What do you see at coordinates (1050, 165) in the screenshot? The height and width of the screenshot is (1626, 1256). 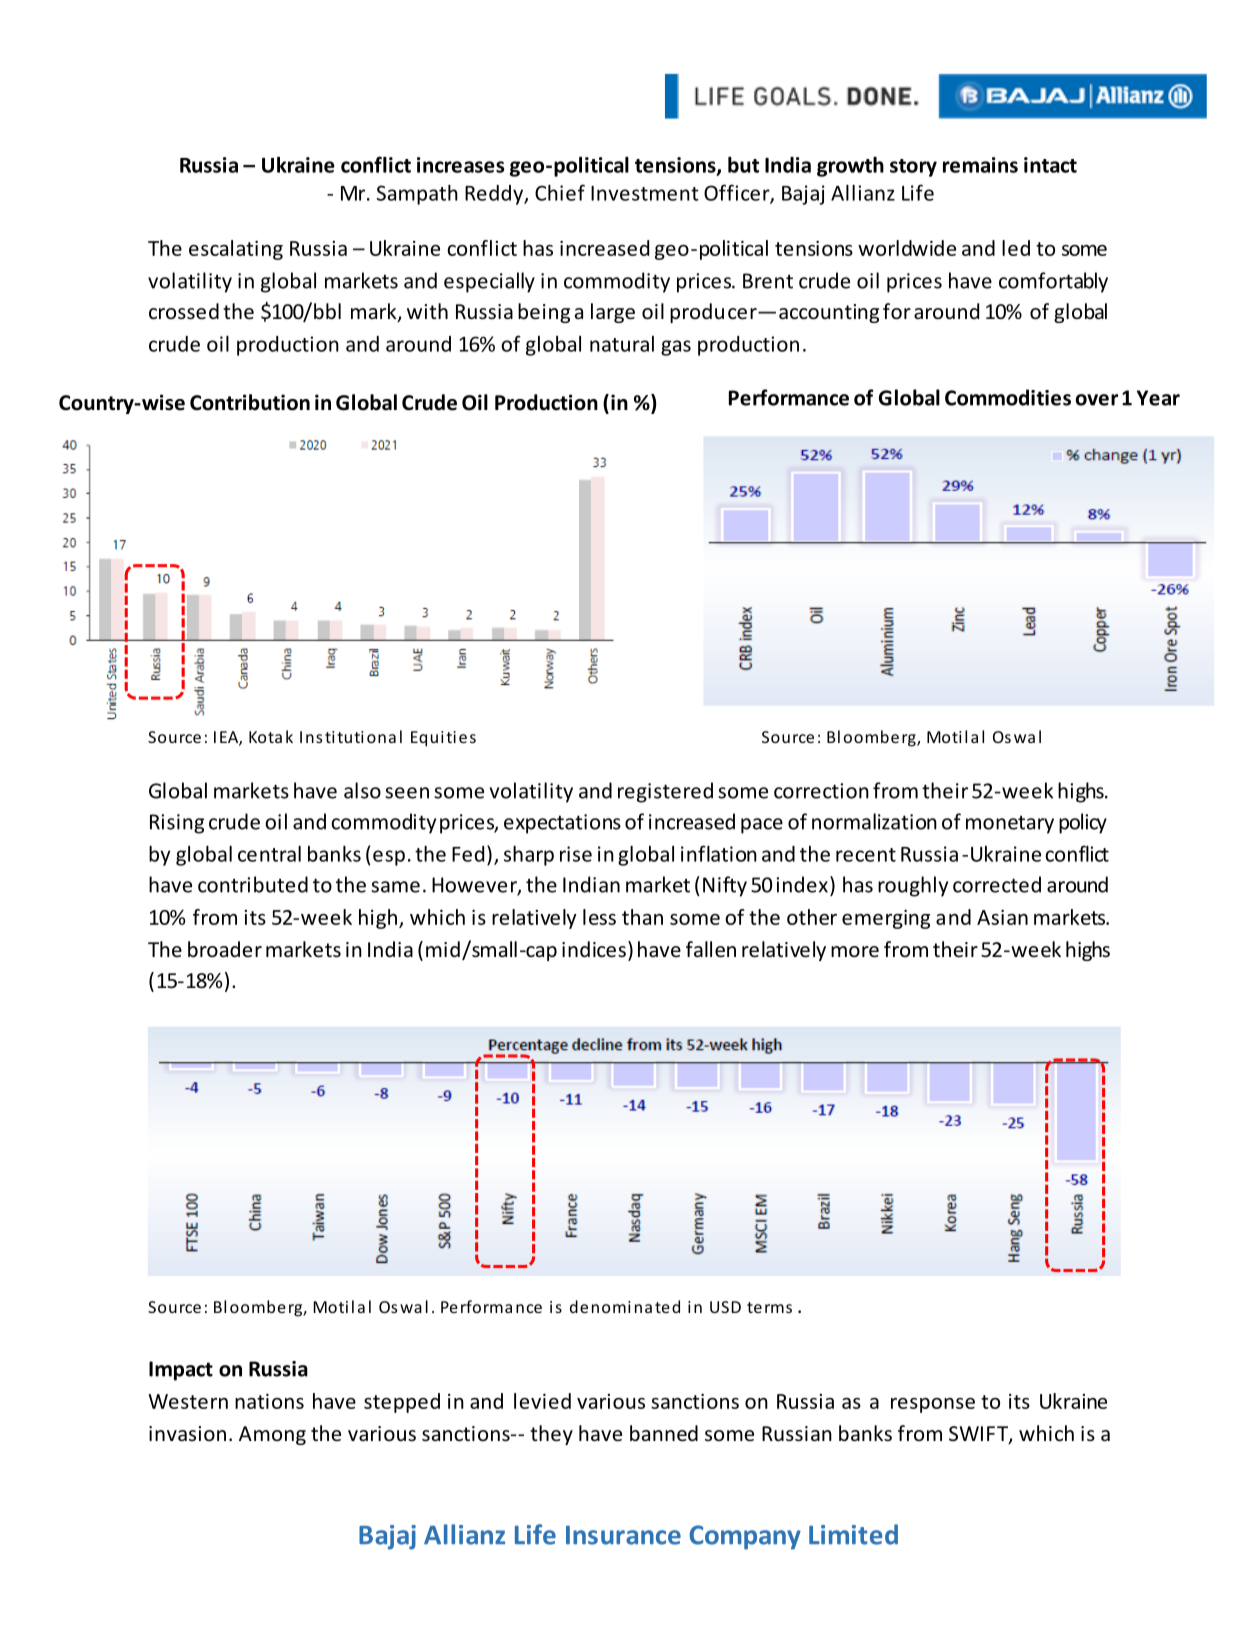 I see `intact` at bounding box center [1050, 165].
